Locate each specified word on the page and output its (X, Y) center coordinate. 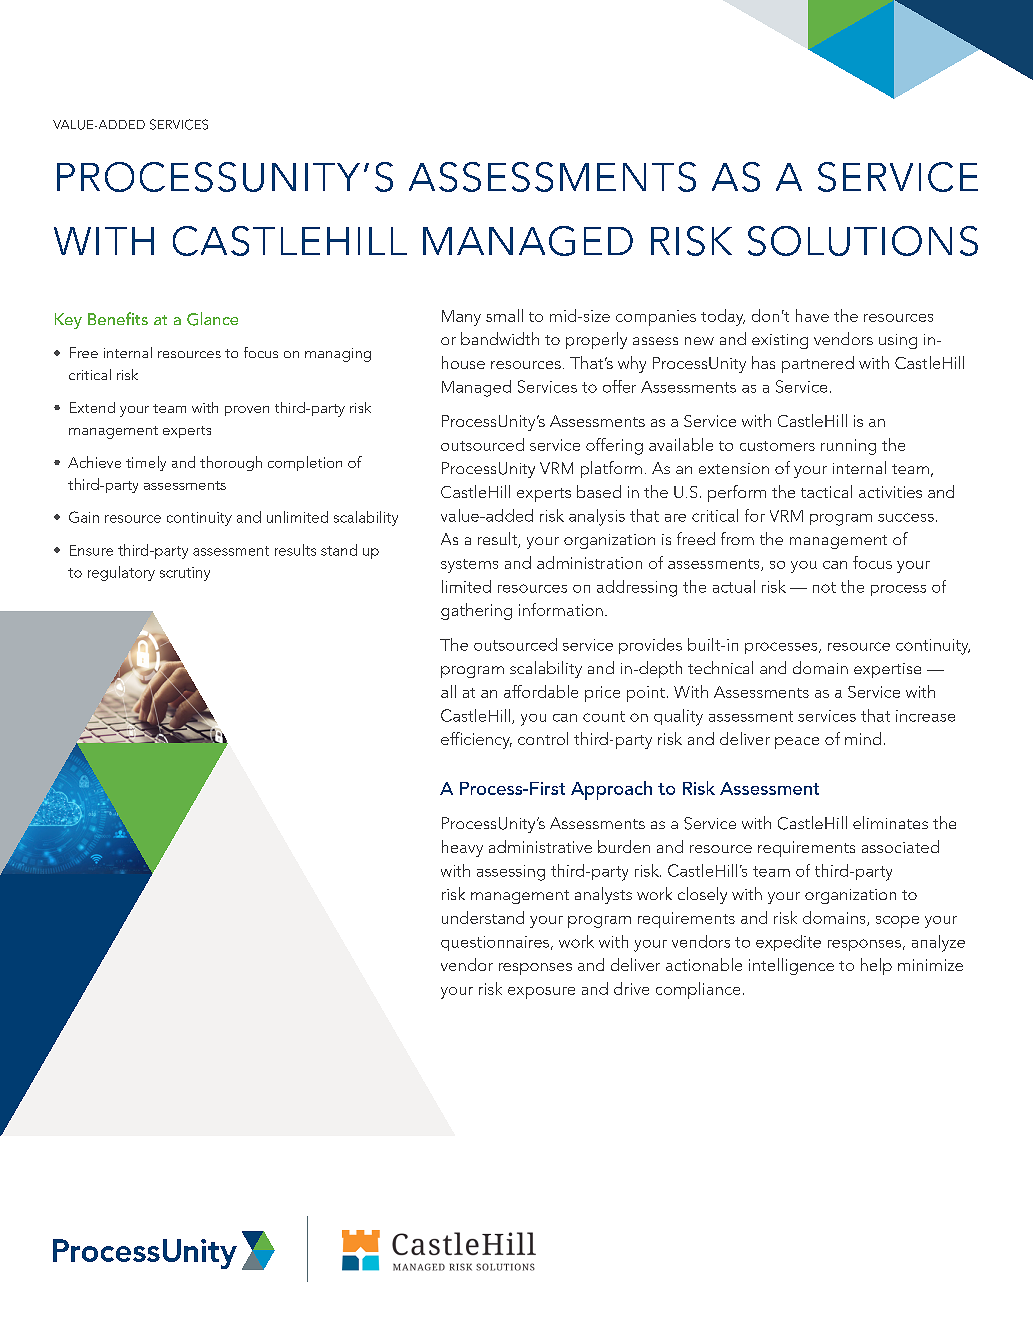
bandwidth (500, 338)
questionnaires (495, 943)
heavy (462, 848)
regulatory (121, 573)
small (504, 315)
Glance (212, 319)
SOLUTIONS (863, 241)
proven (247, 411)
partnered (818, 364)
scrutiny (185, 574)
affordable (541, 691)
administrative (540, 846)
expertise (887, 670)
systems (469, 566)
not (824, 587)
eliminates (890, 822)
